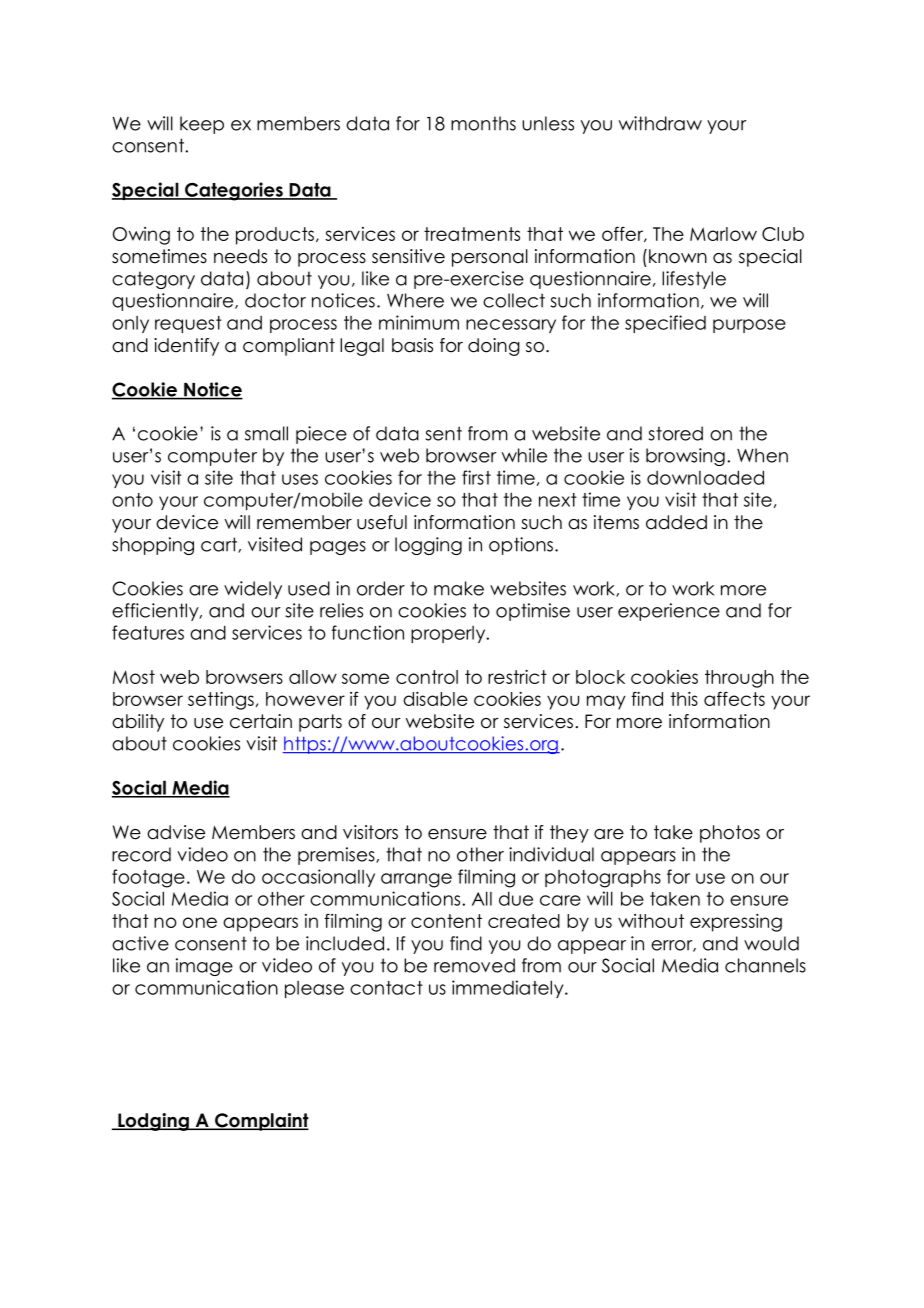  I want to click on doing, so click(494, 347).
